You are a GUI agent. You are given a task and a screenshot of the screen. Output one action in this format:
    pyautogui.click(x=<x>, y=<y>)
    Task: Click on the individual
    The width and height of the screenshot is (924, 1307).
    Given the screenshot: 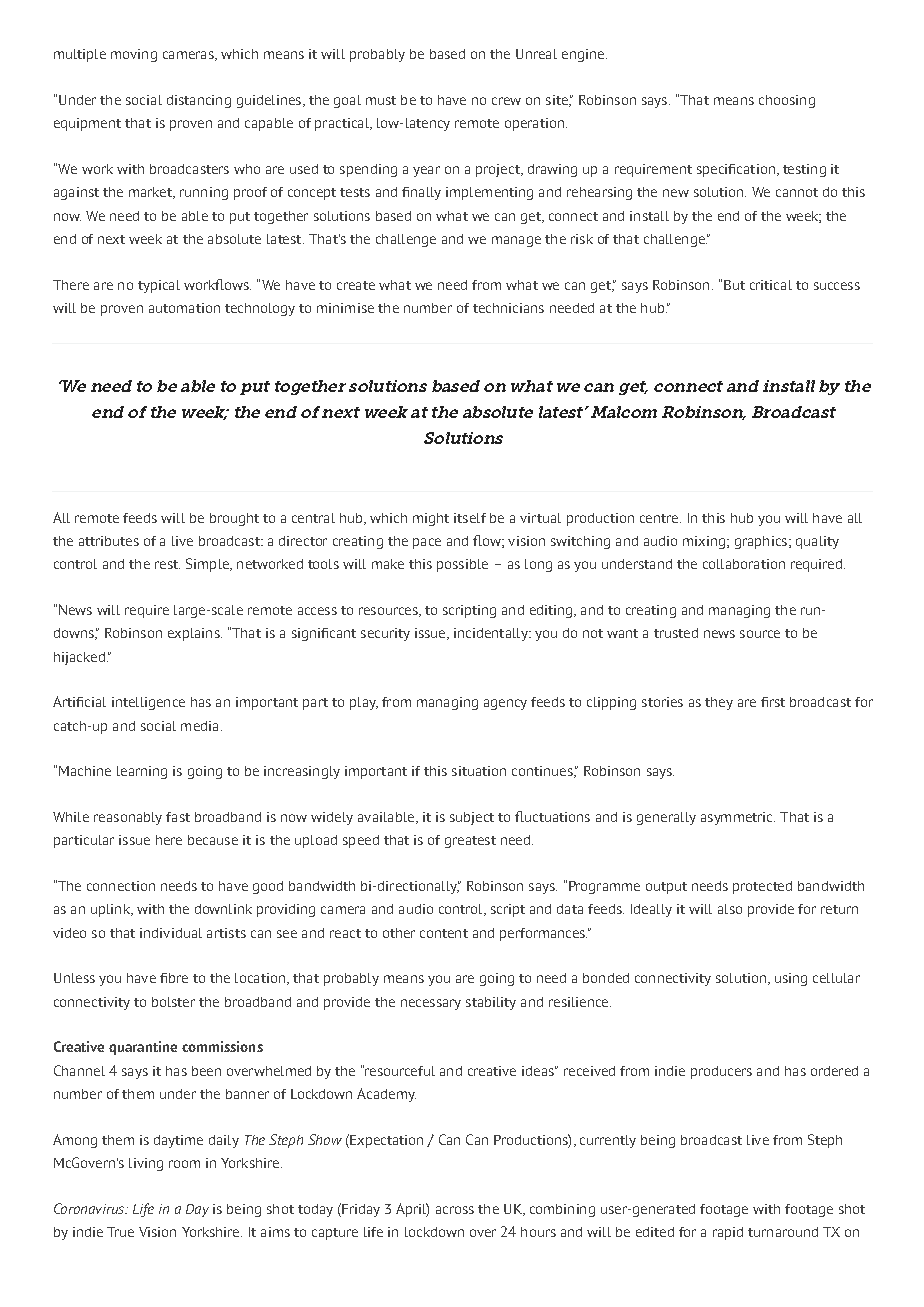 What is the action you would take?
    pyautogui.click(x=171, y=933)
